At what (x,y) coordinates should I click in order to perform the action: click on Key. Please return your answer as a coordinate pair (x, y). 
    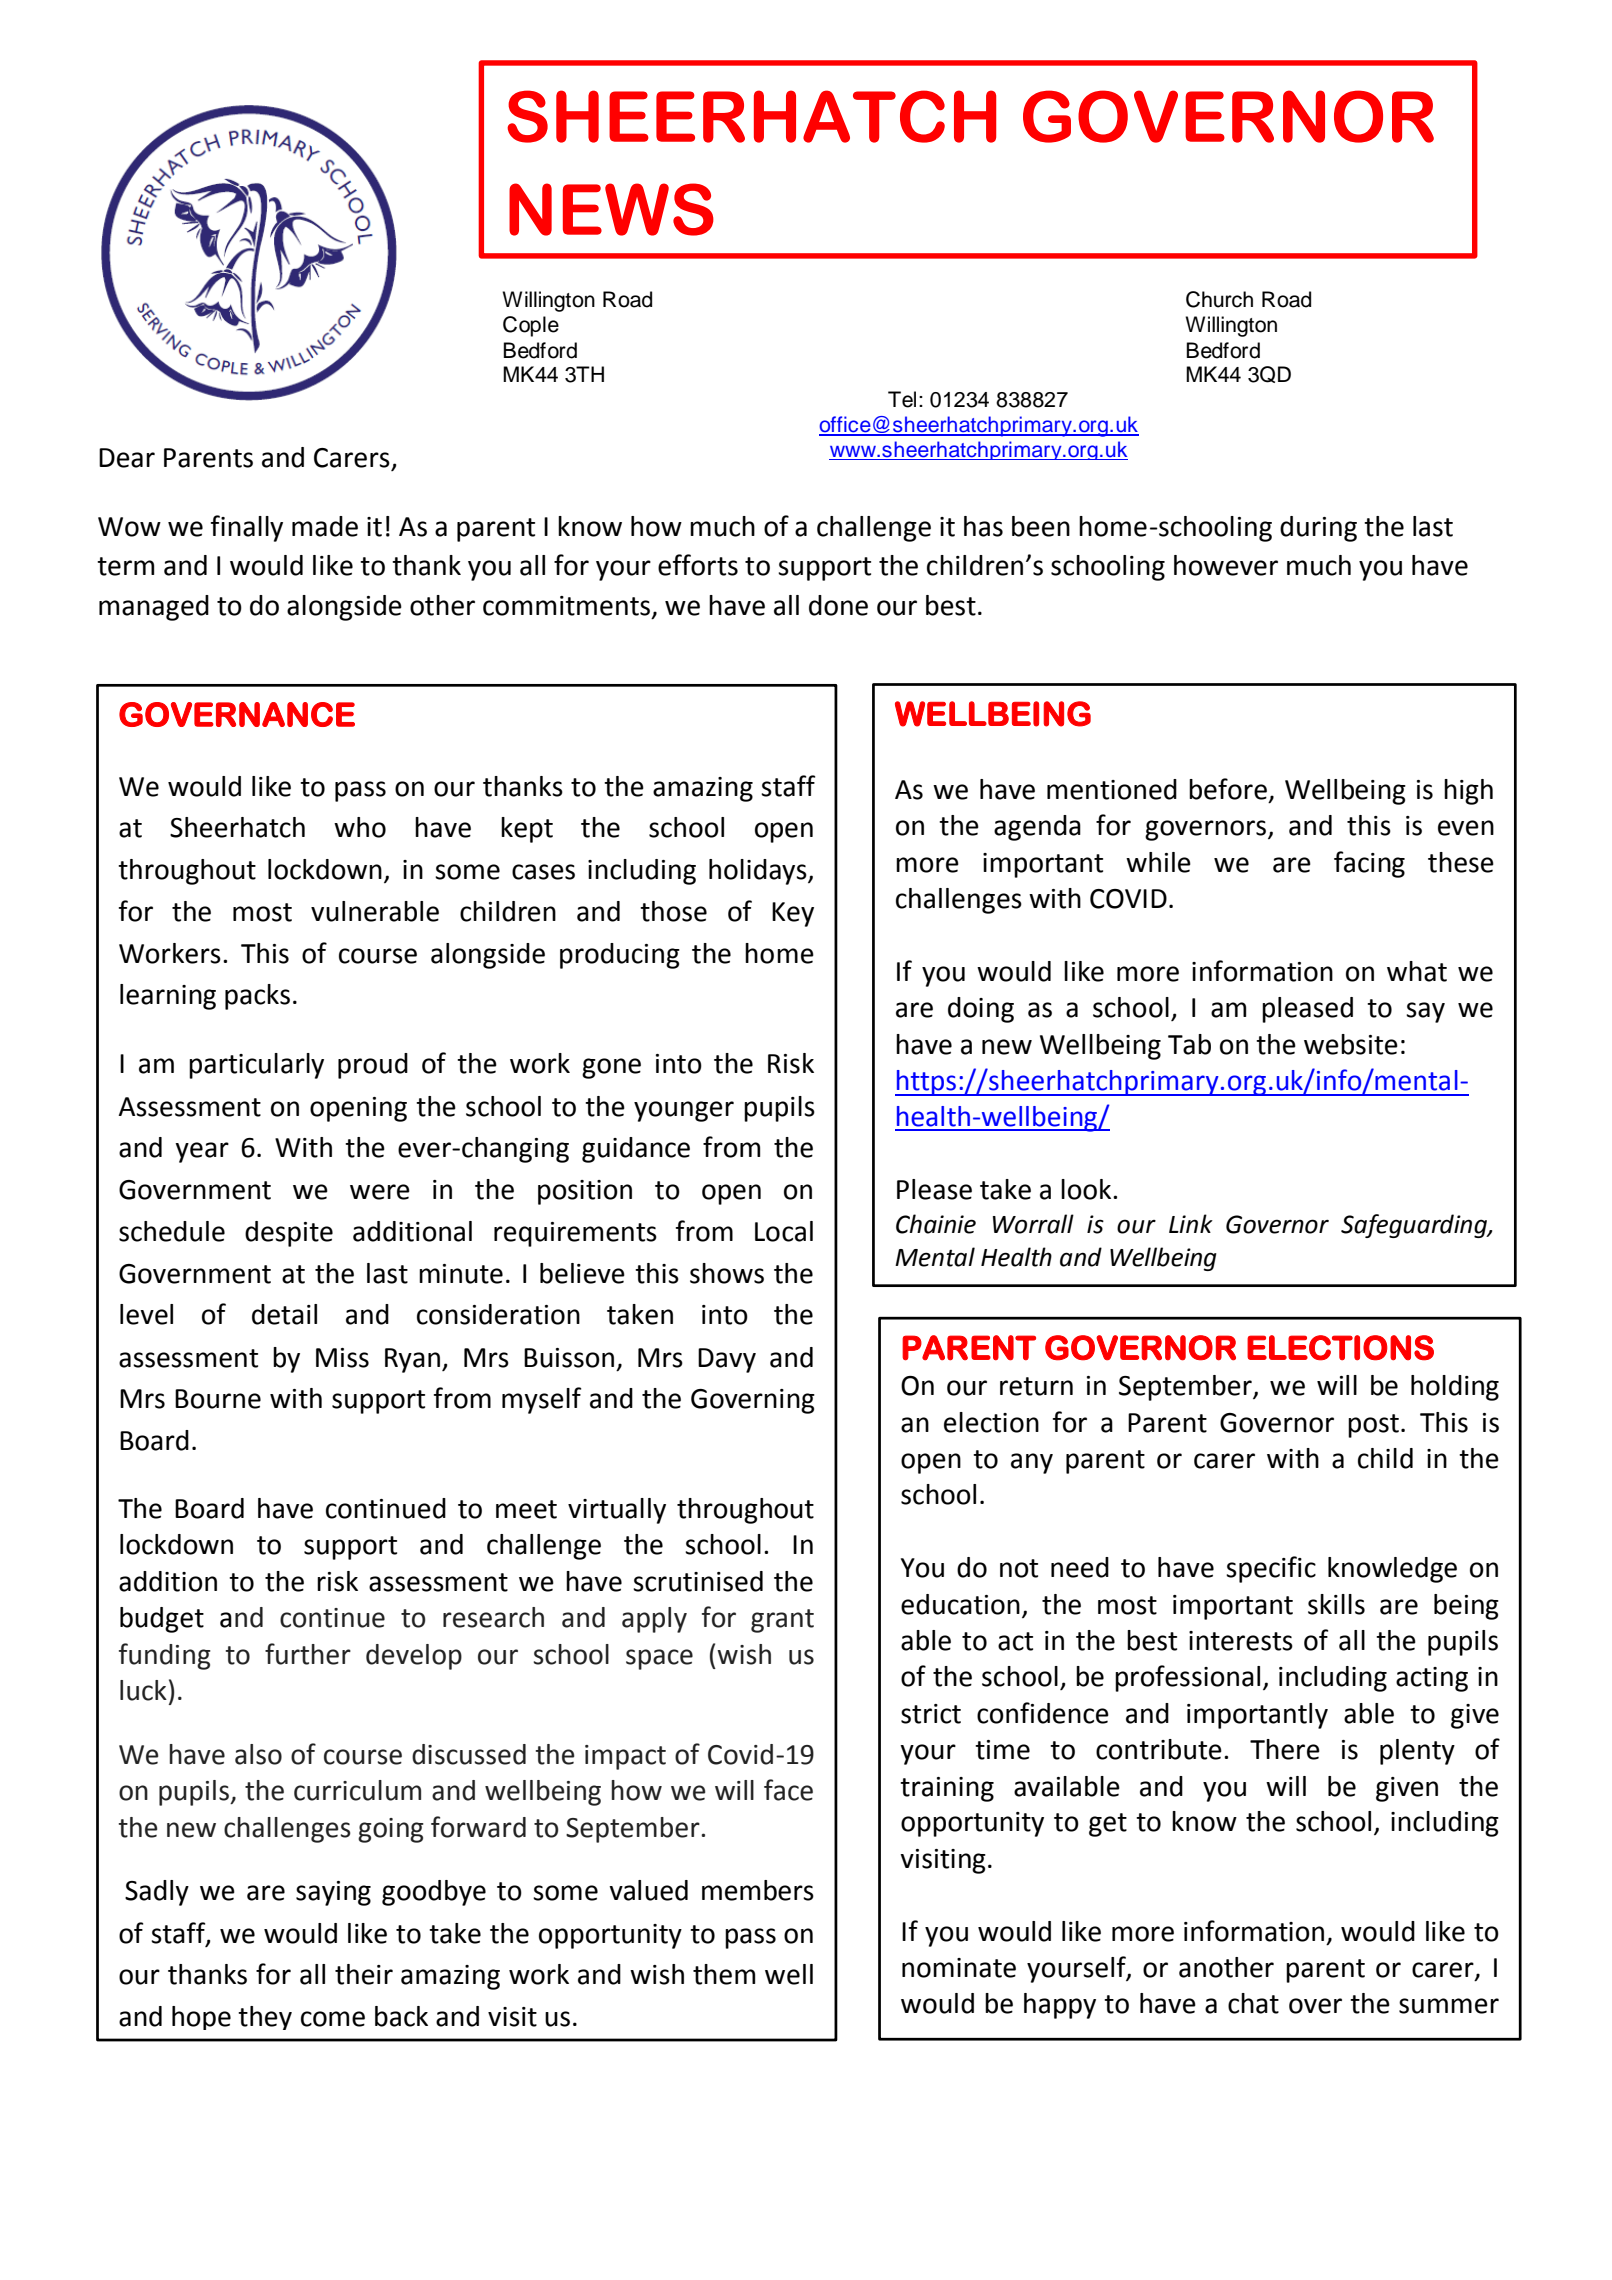
    Looking at the image, I should click on (793, 914).
